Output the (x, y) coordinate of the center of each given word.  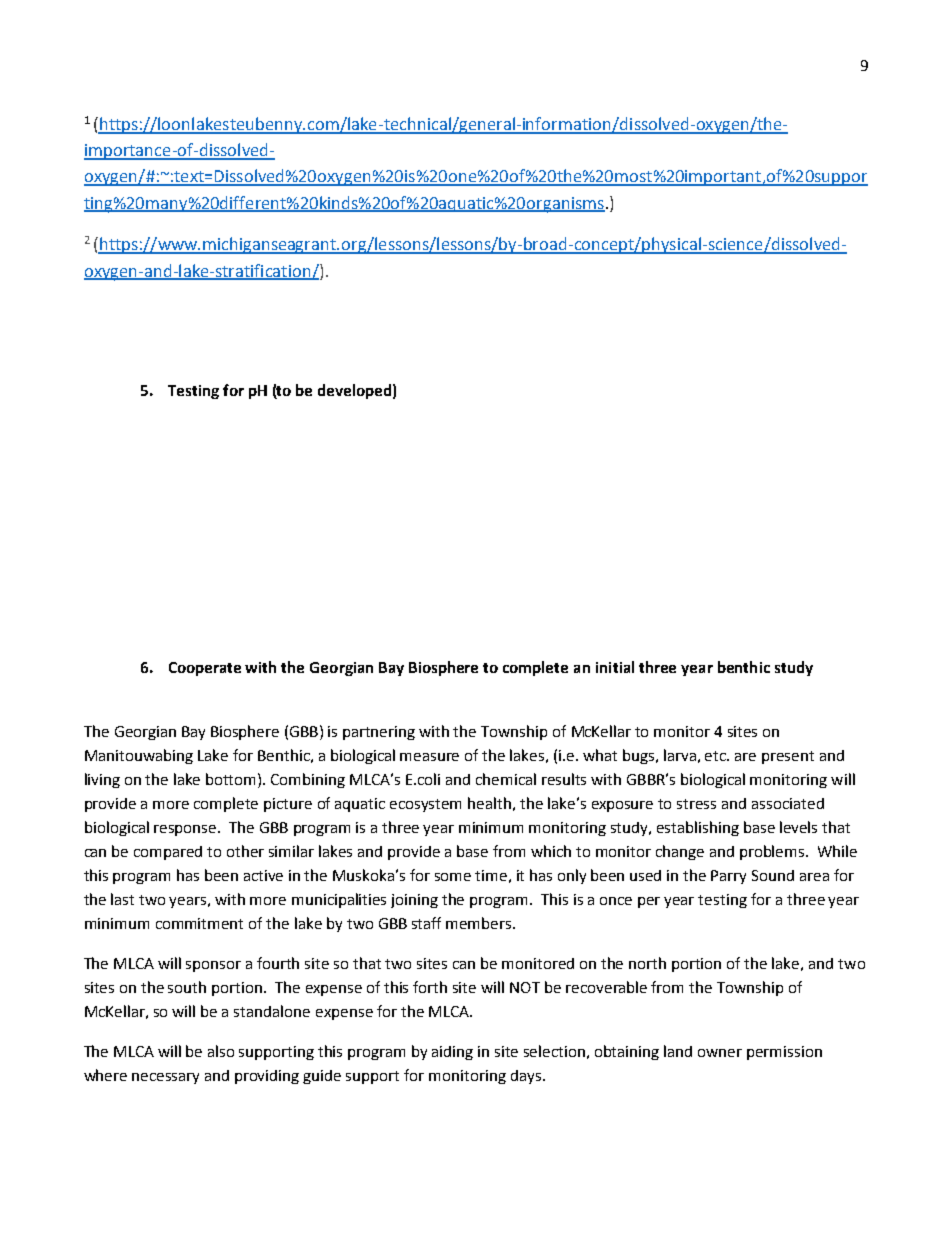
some (453, 877)
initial (615, 667)
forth (430, 987)
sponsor (213, 966)
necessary (165, 1078)
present (788, 757)
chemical (506, 779)
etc (717, 756)
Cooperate (205, 669)
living (102, 780)
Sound (773, 875)
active (263, 875)
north (647, 963)
